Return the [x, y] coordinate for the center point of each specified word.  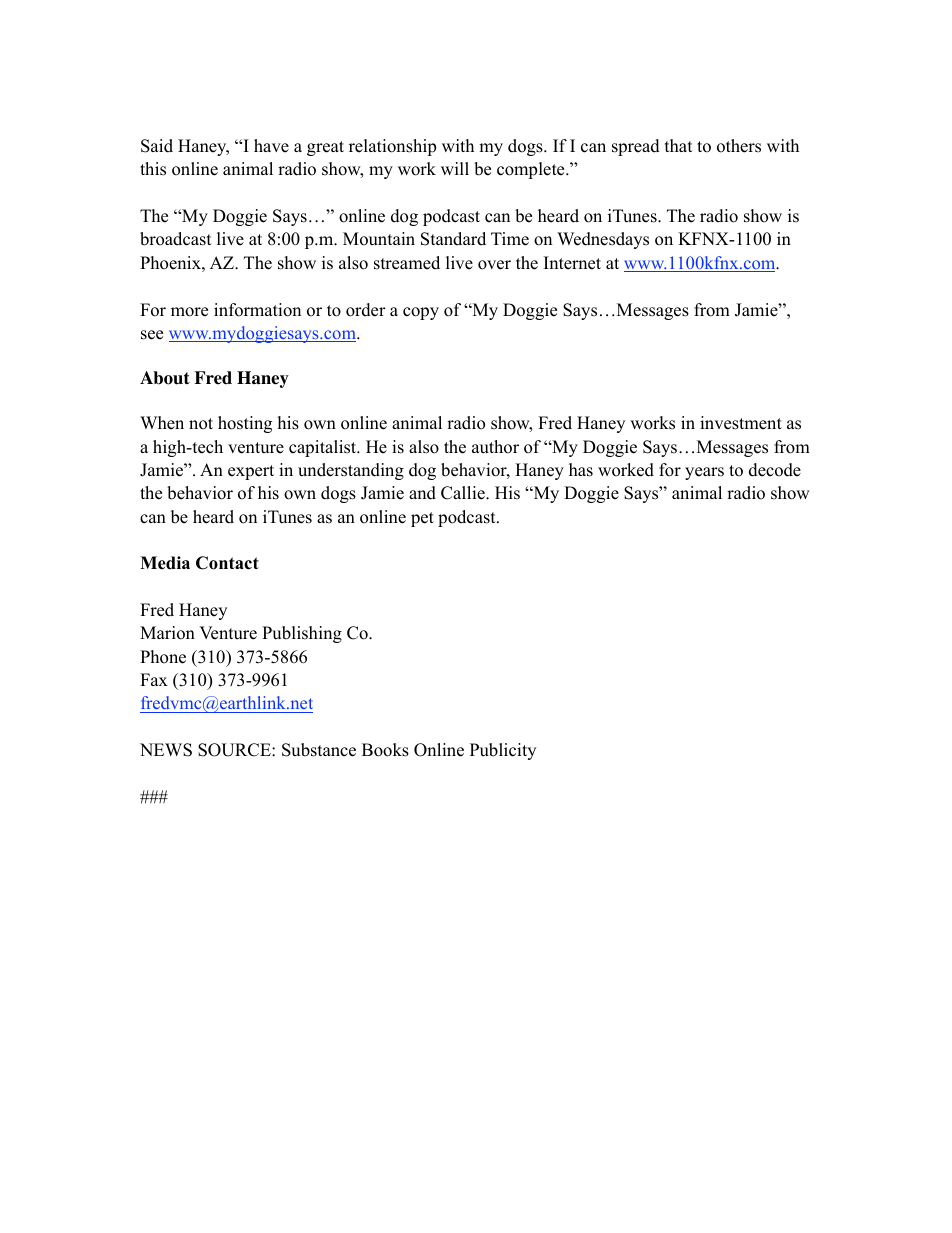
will [455, 168]
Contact [227, 563]
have [271, 146]
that [679, 145]
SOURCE [235, 750]
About [165, 378]
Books [385, 750]
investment [741, 423]
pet [422, 519]
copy [421, 313]
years [704, 473]
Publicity [503, 751]
